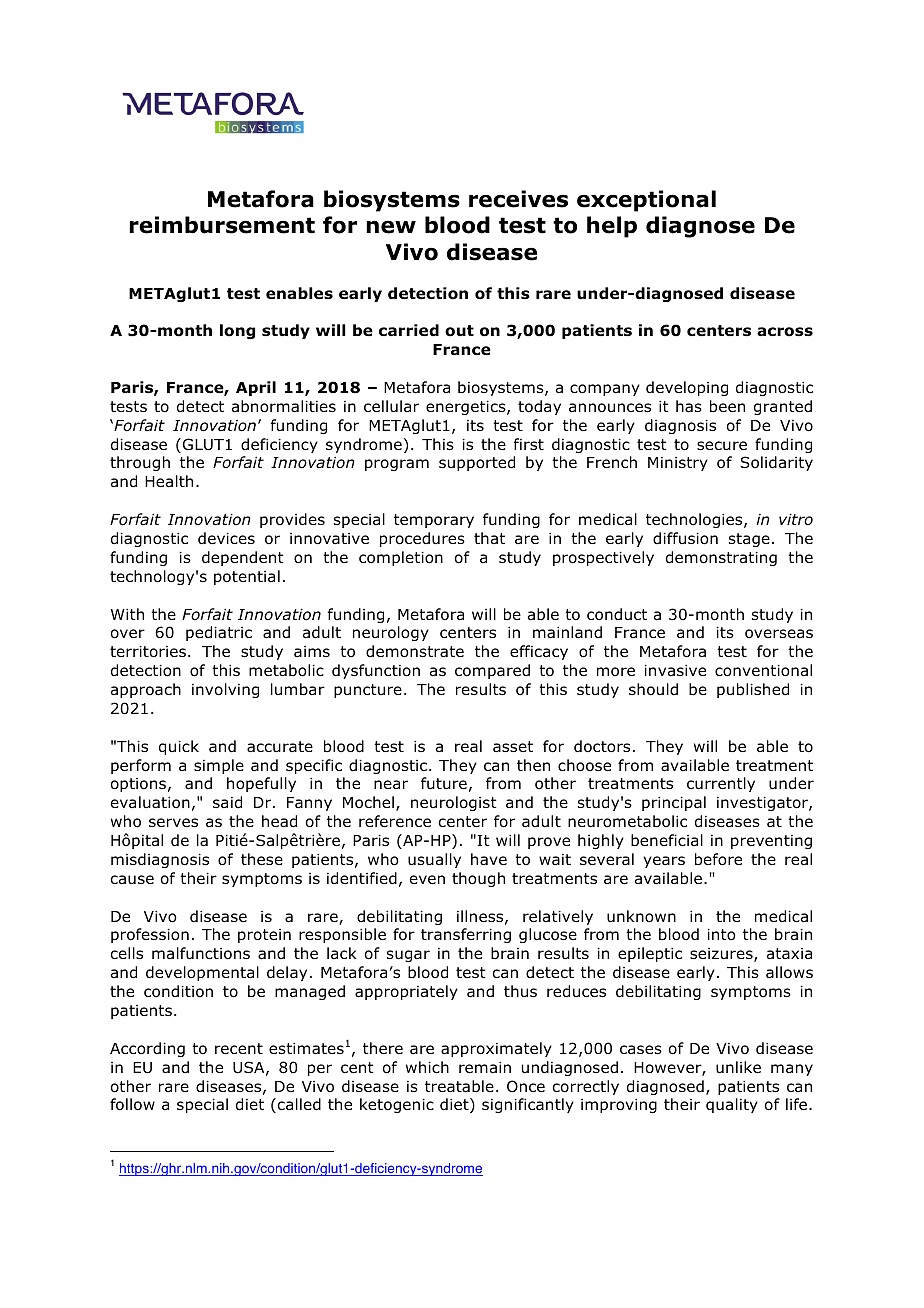  I want to click on demonstrating, so click(721, 558).
